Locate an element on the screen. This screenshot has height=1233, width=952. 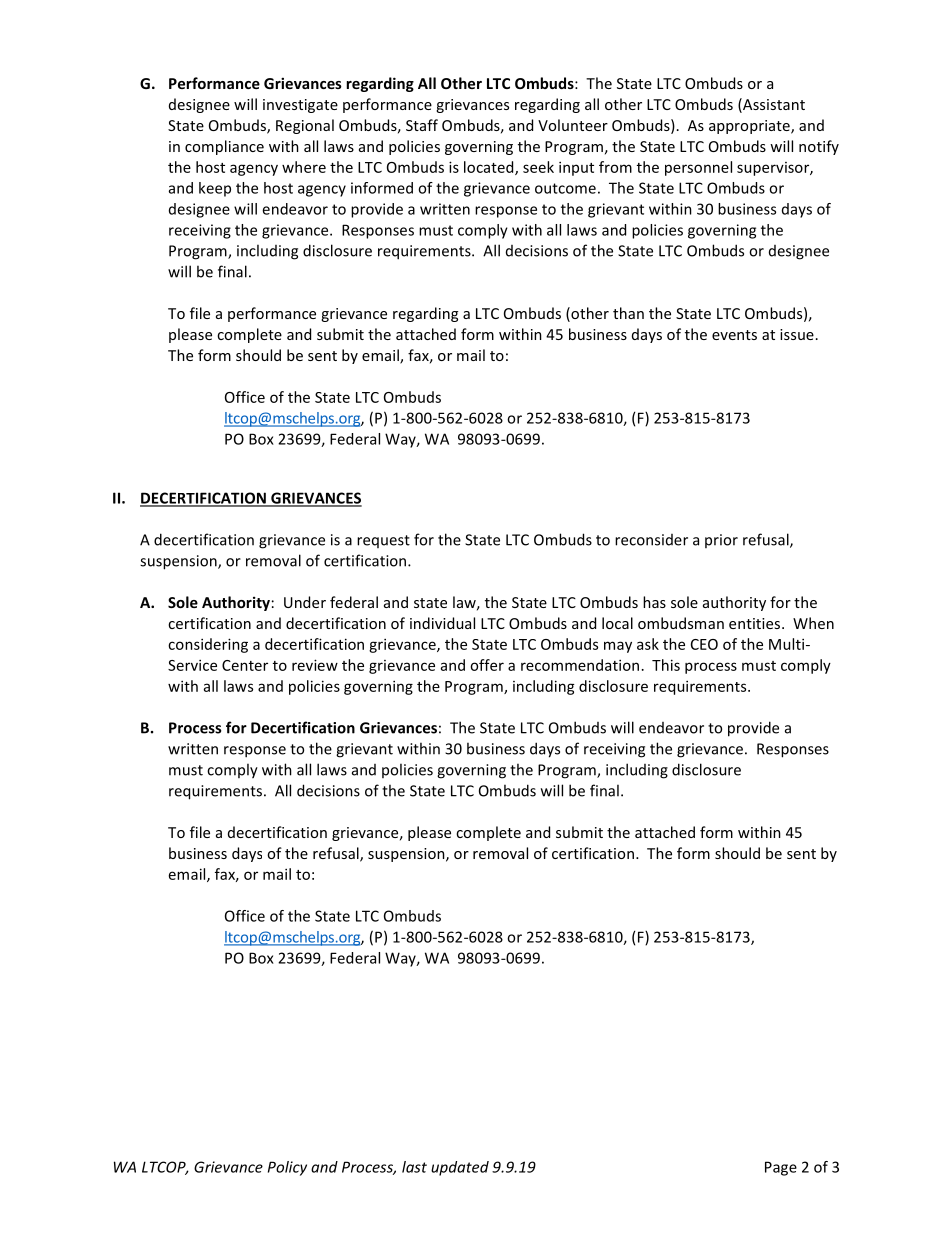
updated is located at coordinates (460, 1168).
